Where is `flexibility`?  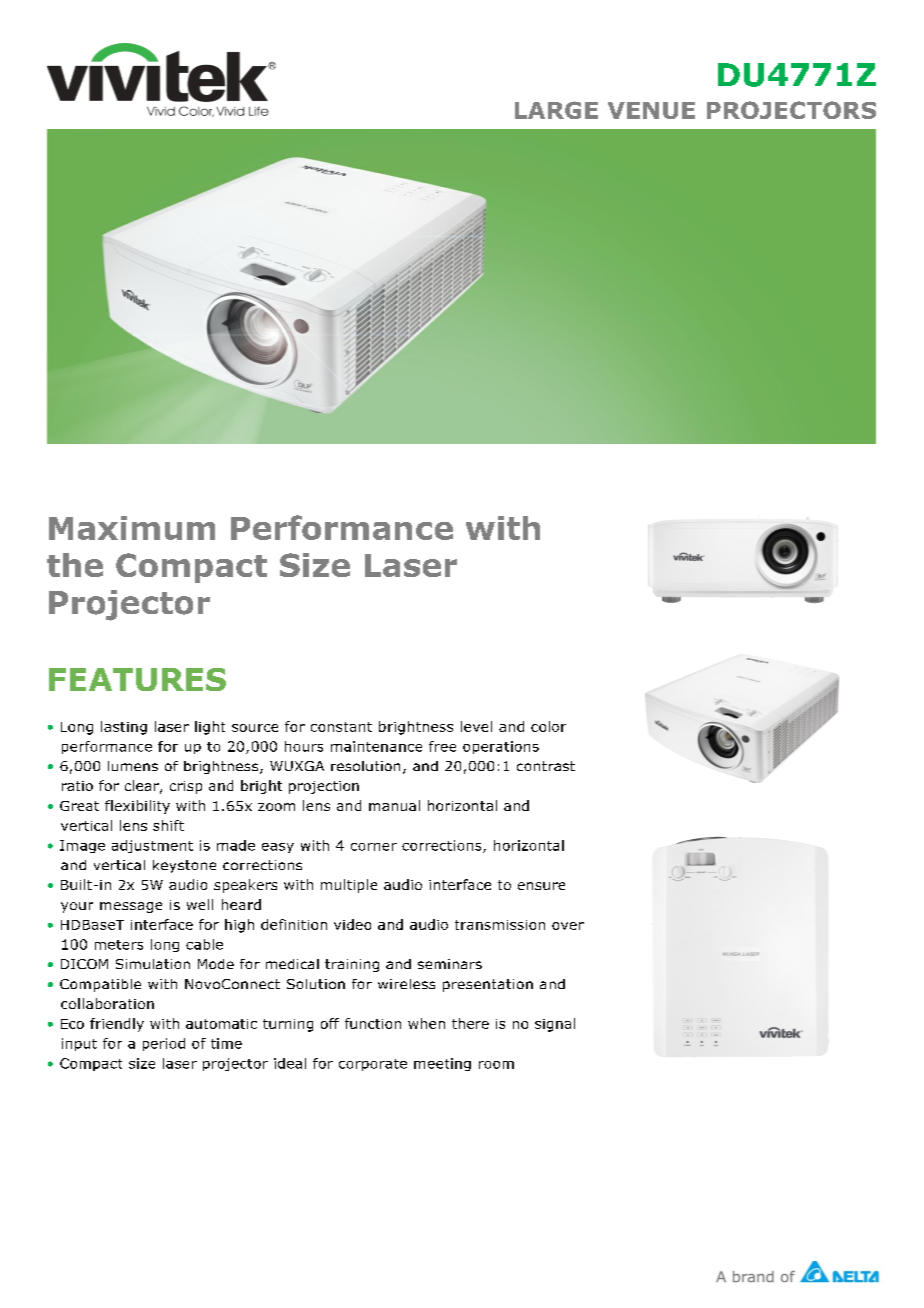
flexibility is located at coordinates (137, 807).
